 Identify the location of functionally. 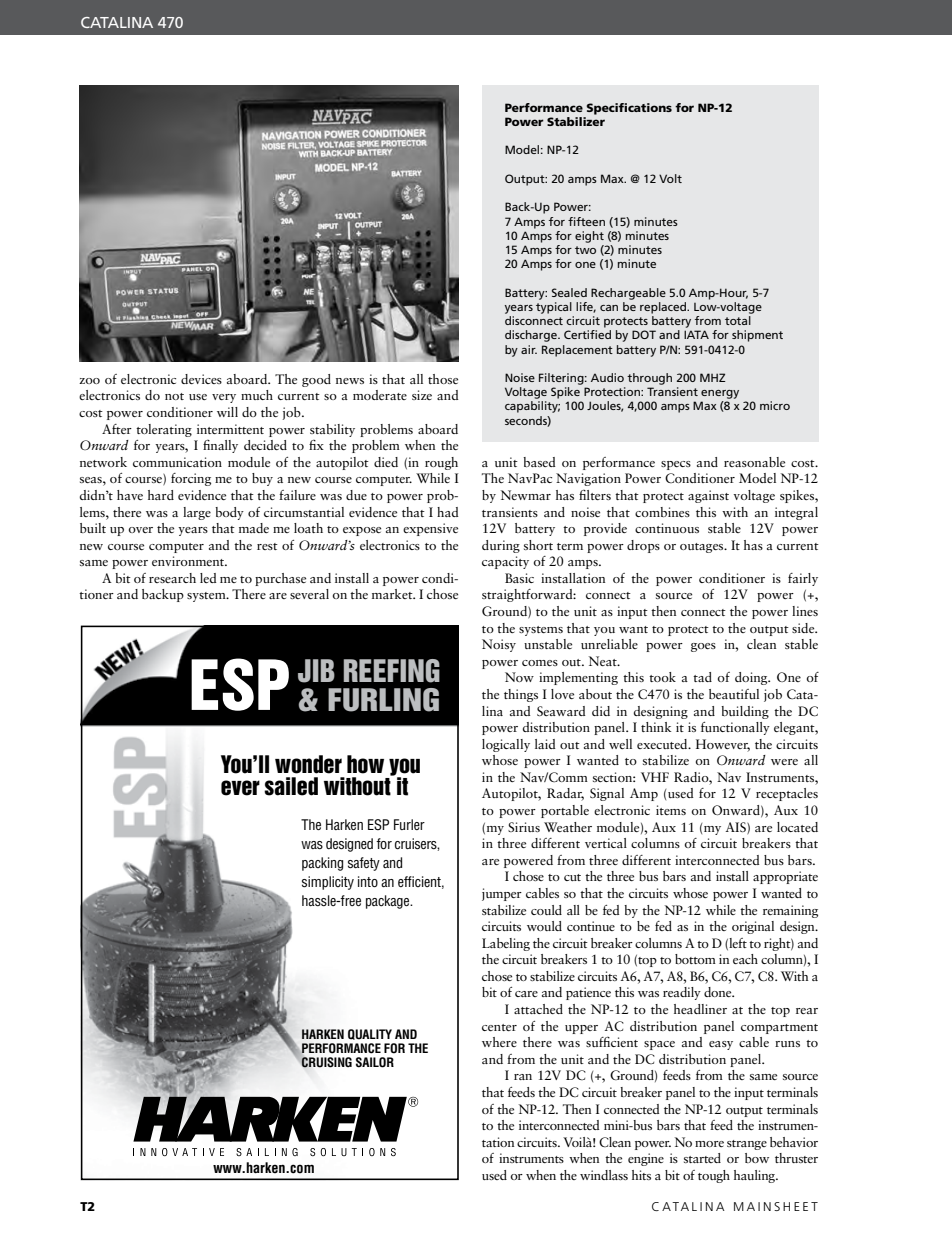
(735, 728).
